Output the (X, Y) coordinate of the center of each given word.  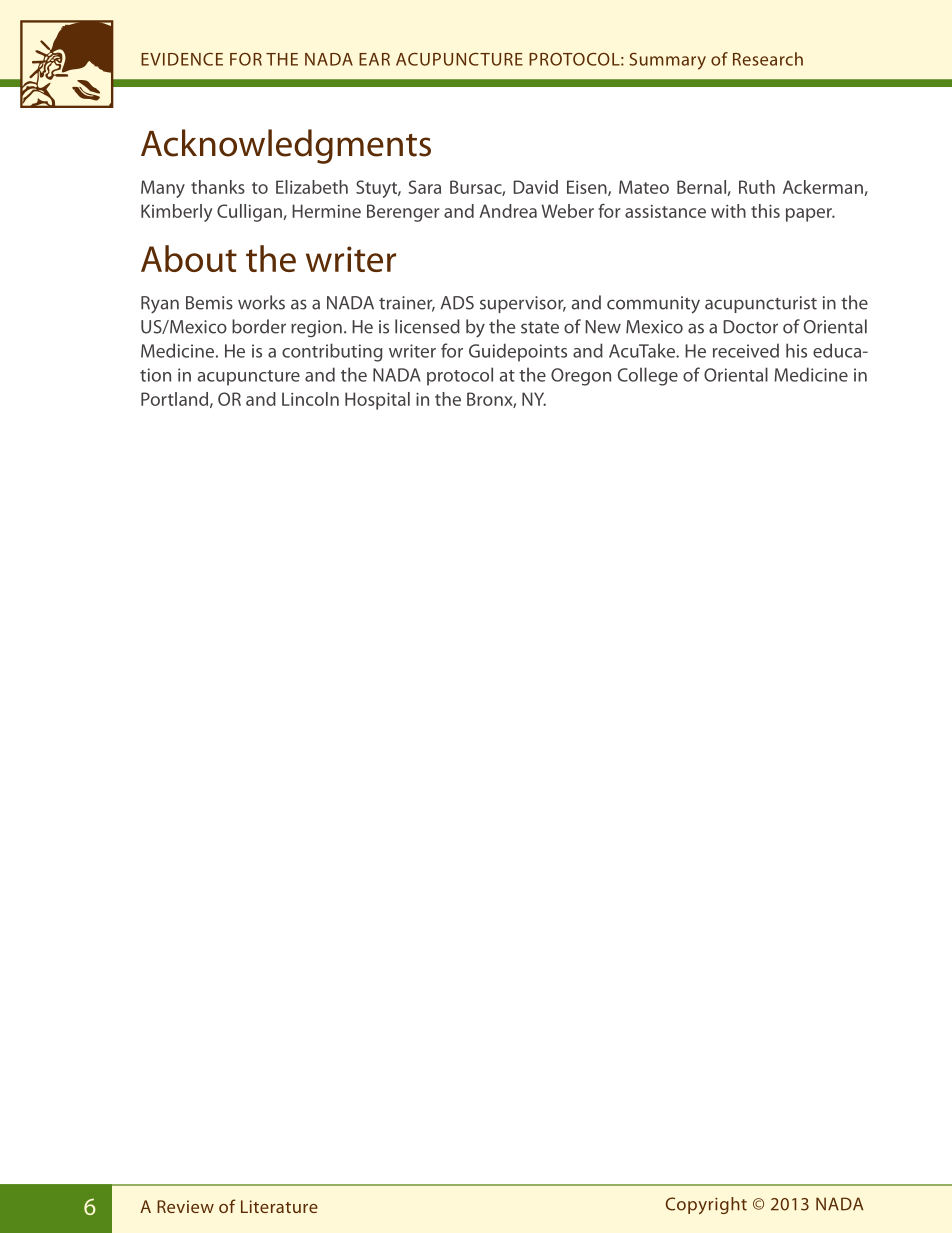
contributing (332, 352)
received (746, 350)
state (540, 328)
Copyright (706, 1205)
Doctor (750, 327)
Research (768, 59)
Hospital (377, 401)
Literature (279, 1206)
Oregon (581, 377)
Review (185, 1206)
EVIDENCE (182, 59)
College (648, 376)
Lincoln (310, 399)
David (535, 187)
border (259, 326)
